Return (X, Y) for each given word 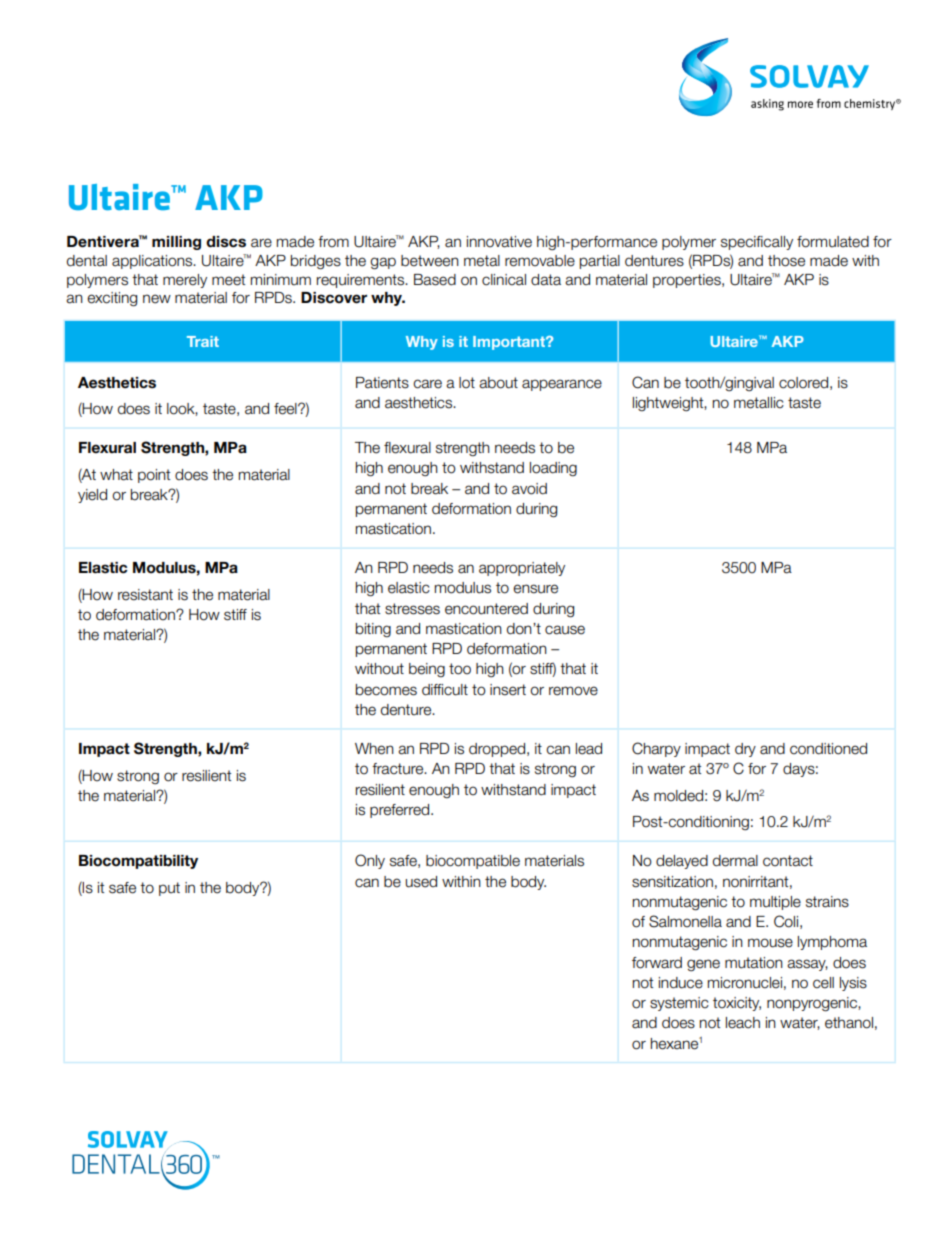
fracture (399, 769)
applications (153, 262)
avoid (529, 489)
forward (657, 963)
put (169, 889)
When (374, 749)
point (154, 476)
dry (745, 750)
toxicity (737, 1004)
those (786, 261)
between (430, 261)
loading (553, 469)
